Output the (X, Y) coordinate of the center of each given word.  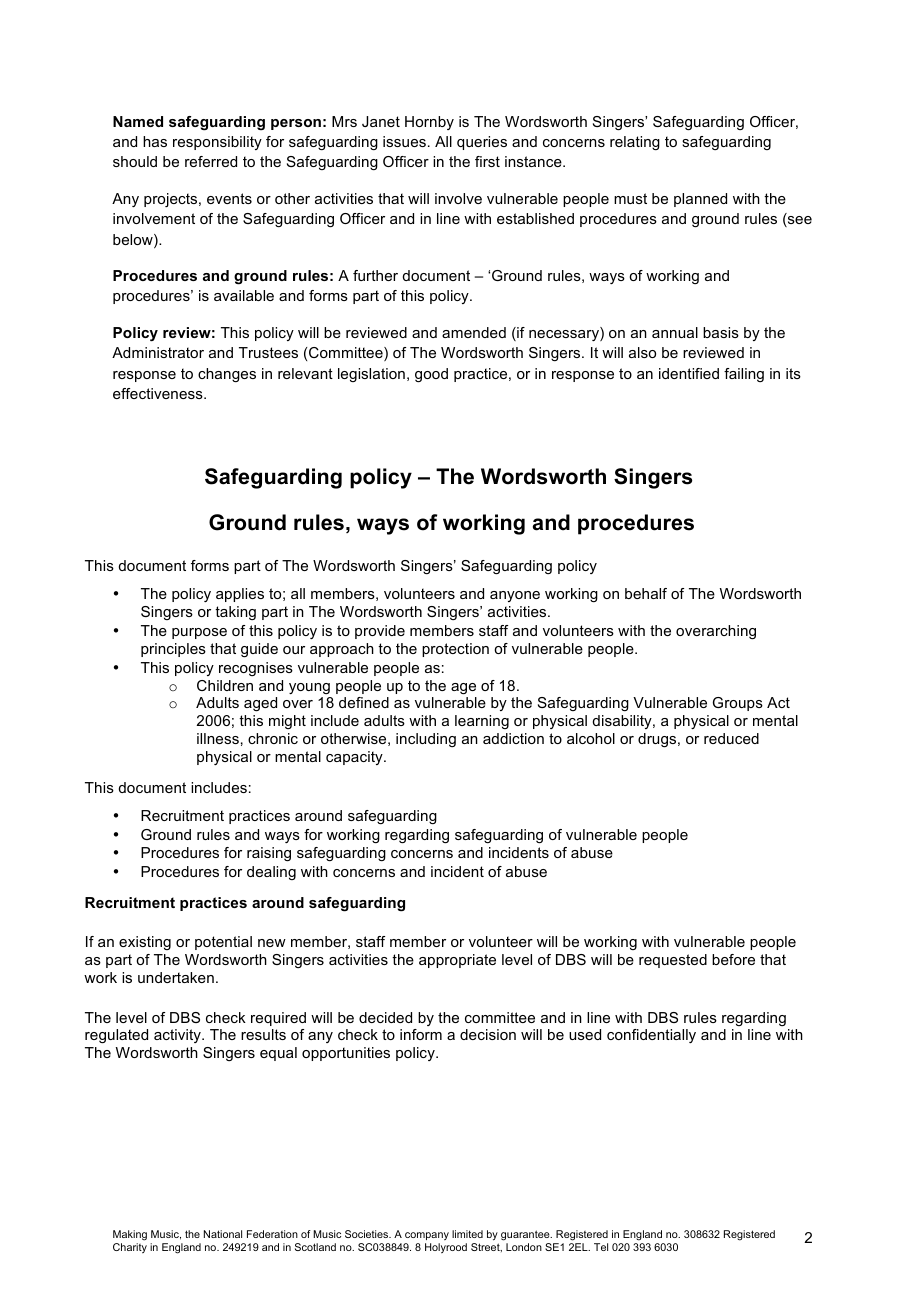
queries (482, 143)
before (733, 959)
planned (700, 200)
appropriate (457, 961)
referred (211, 161)
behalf (646, 593)
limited (467, 1234)
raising (269, 854)
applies (240, 595)
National (223, 1234)
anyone (515, 596)
